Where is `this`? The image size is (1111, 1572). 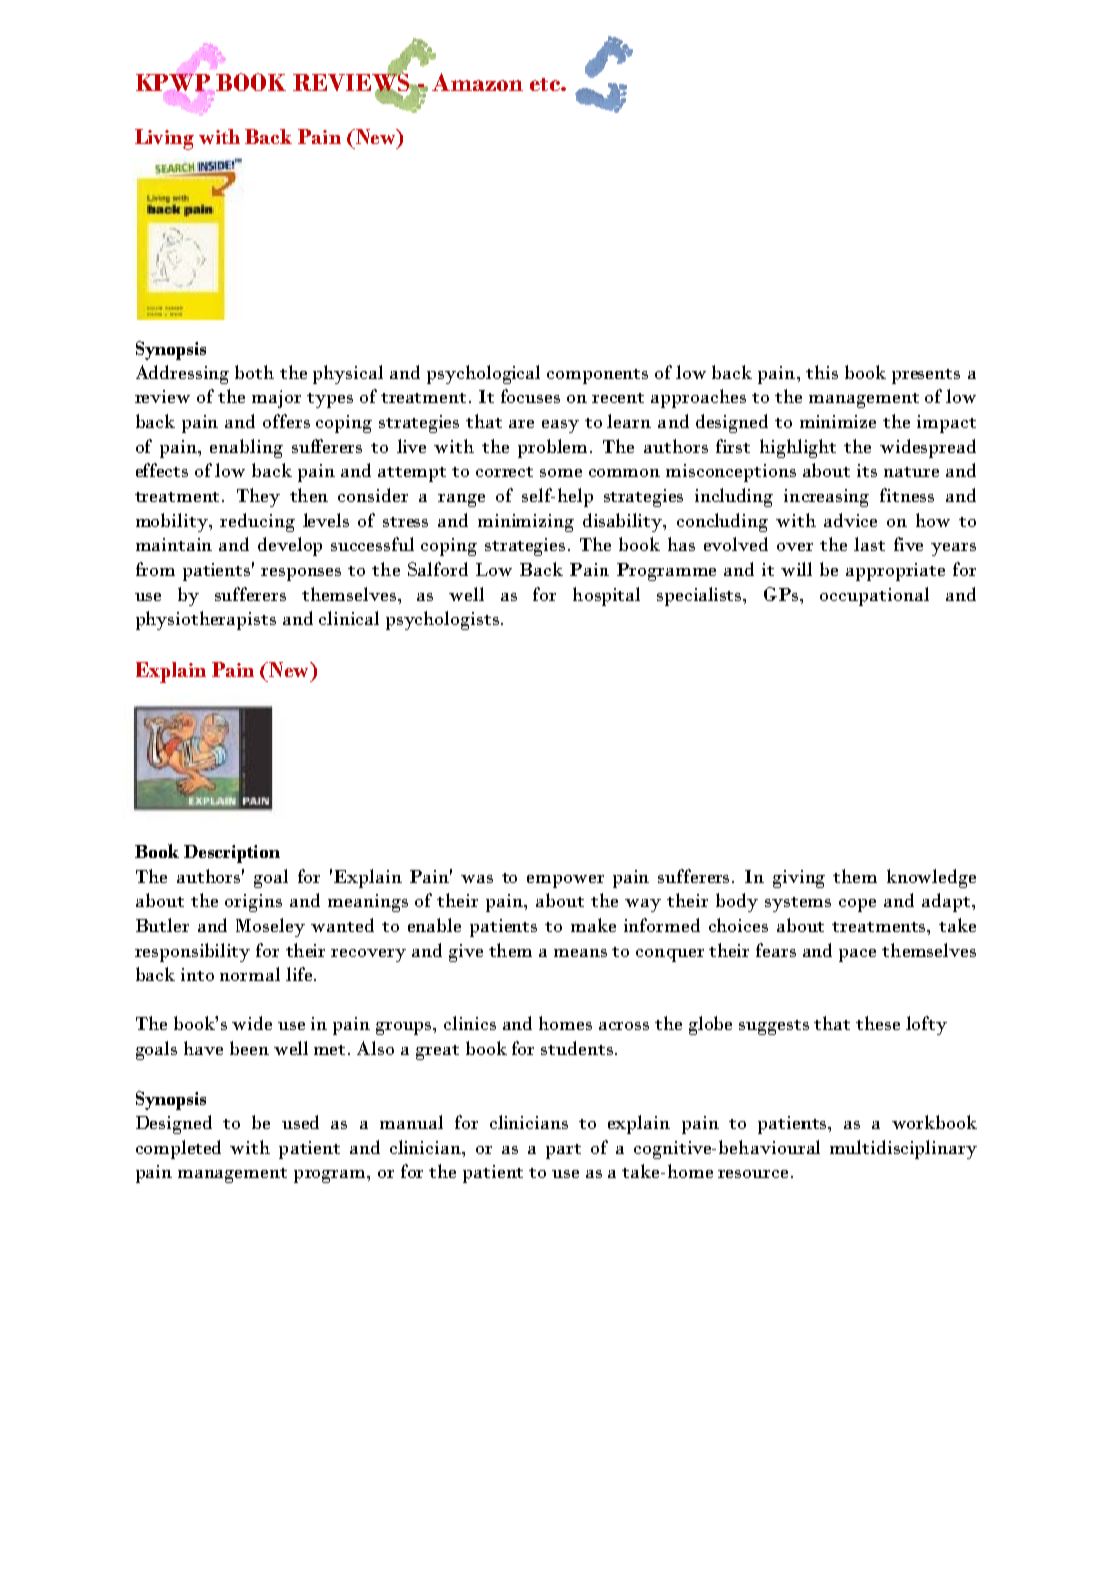
this is located at coordinates (822, 372).
